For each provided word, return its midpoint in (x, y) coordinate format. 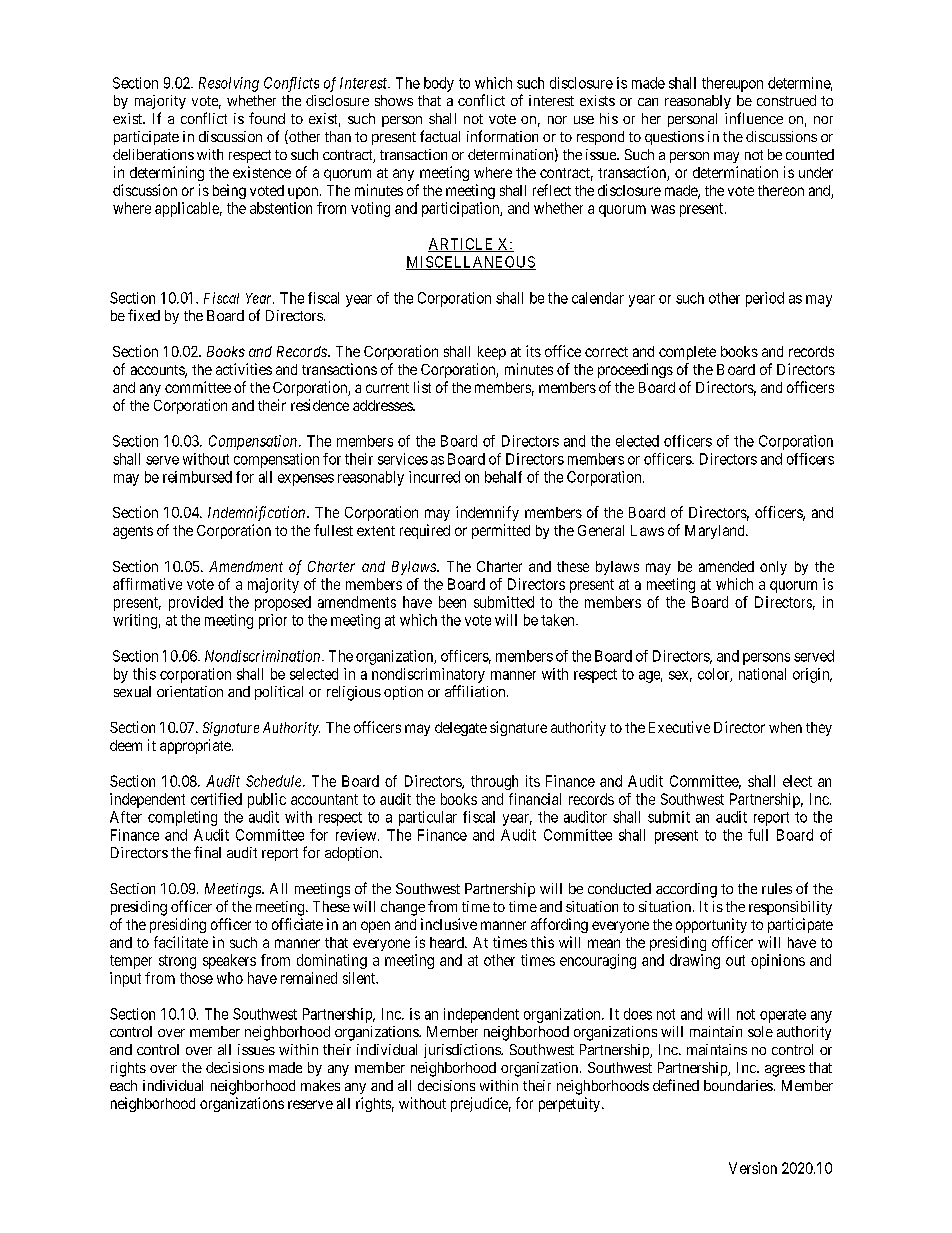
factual (440, 136)
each (123, 1085)
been (452, 602)
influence (754, 118)
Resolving (229, 84)
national (762, 674)
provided (196, 603)
